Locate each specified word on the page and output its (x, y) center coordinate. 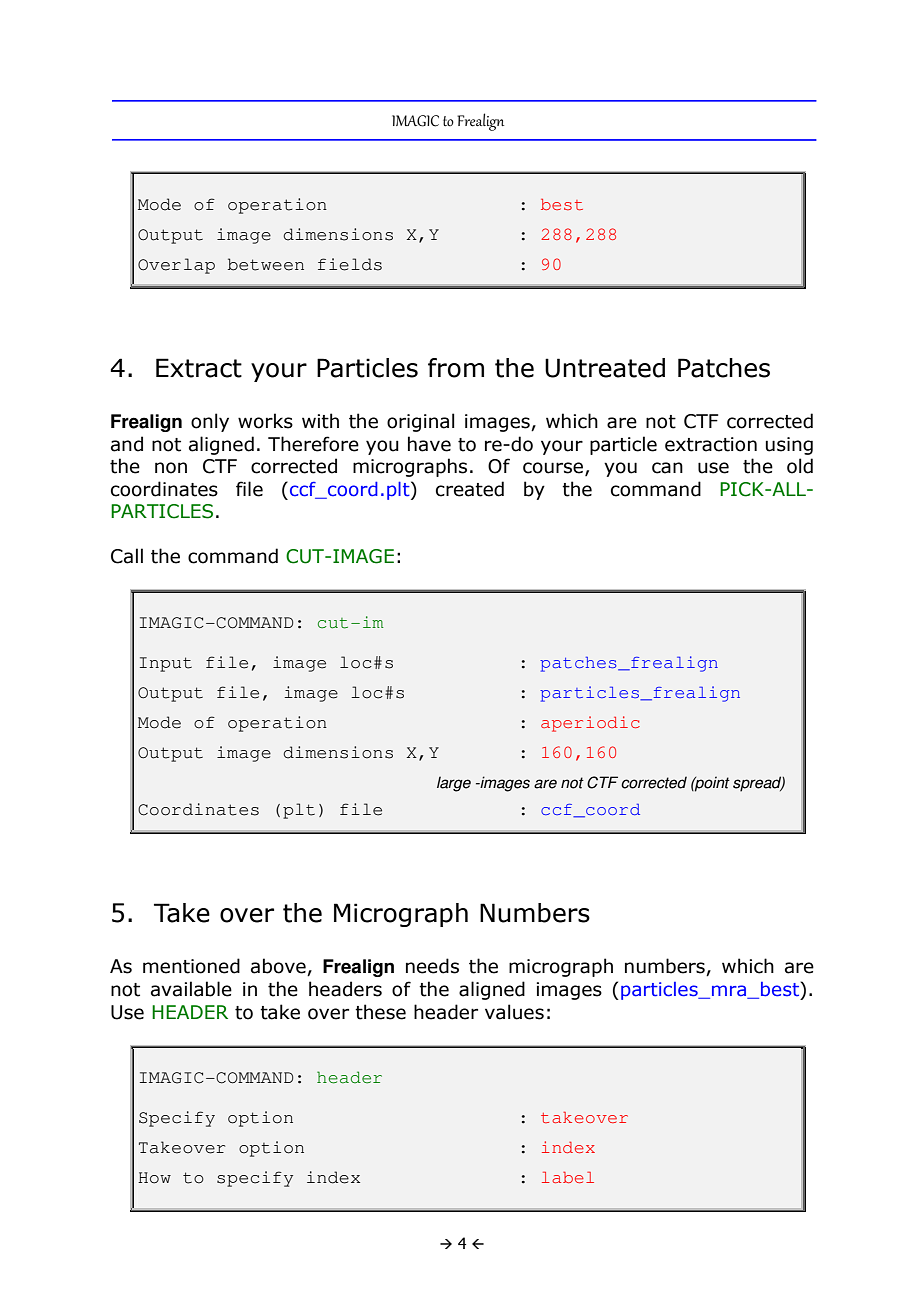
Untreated (605, 368)
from (456, 368)
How (154, 1178)
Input (166, 664)
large (454, 784)
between (266, 264)
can (667, 468)
